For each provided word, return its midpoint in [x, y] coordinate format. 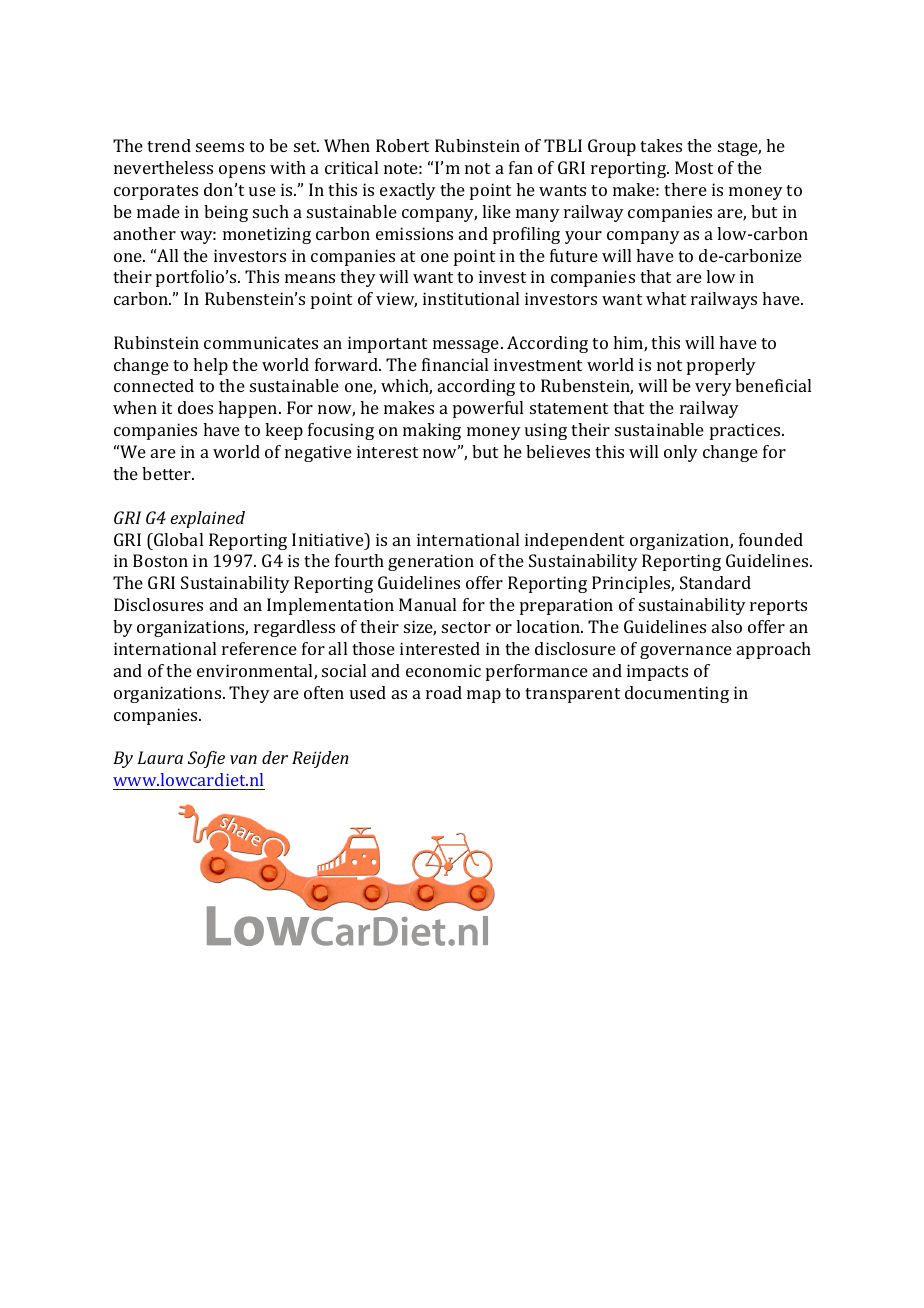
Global [177, 539]
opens [242, 171]
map [484, 696]
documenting [677, 694]
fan [521, 167]
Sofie [206, 759]
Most [694, 167]
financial [455, 364]
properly [721, 366]
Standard [715, 582]
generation [431, 562]
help [210, 366]
